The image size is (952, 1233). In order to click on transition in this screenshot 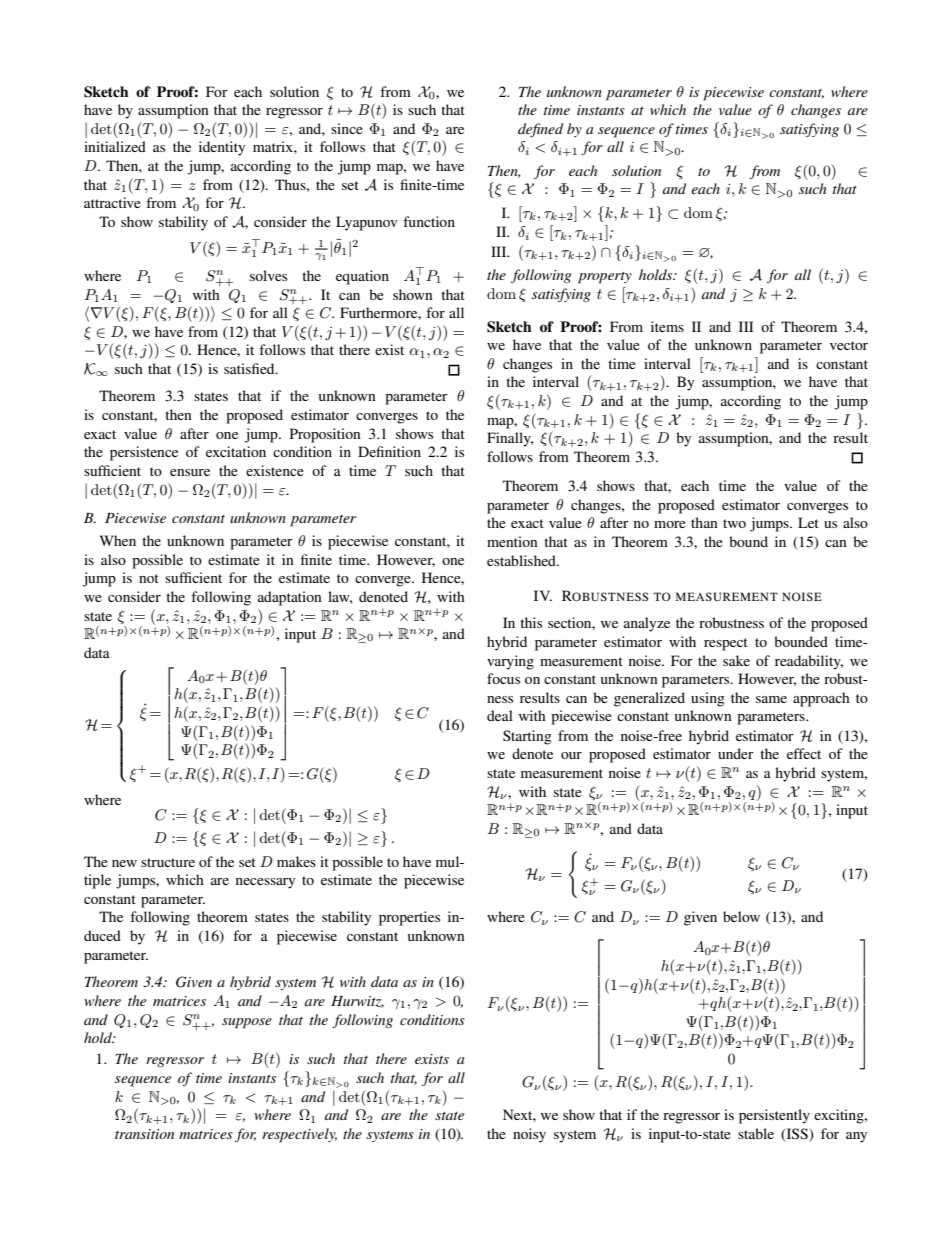, I will do `click(144, 1134)`.
